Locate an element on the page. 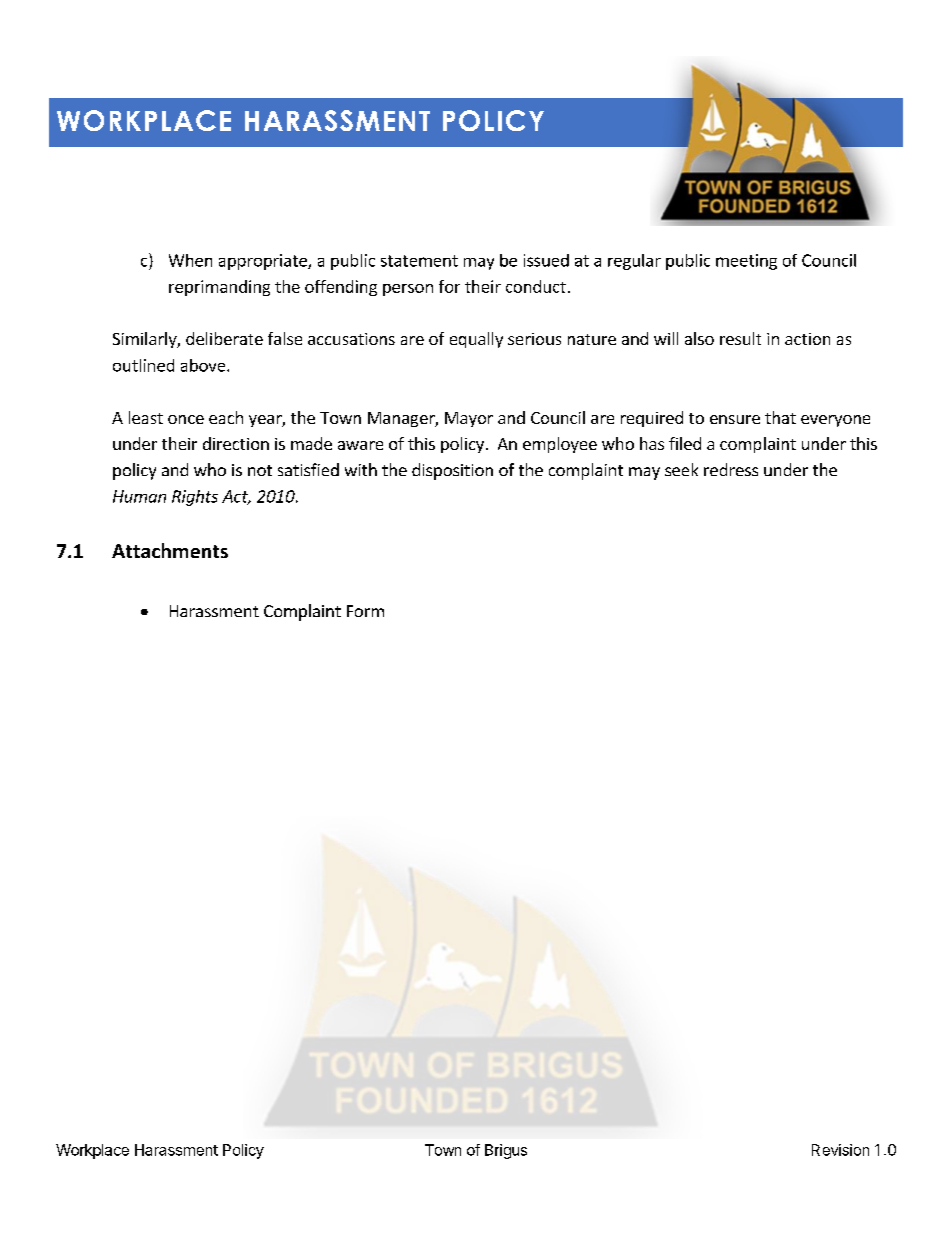  conduct is located at coordinates (536, 286).
